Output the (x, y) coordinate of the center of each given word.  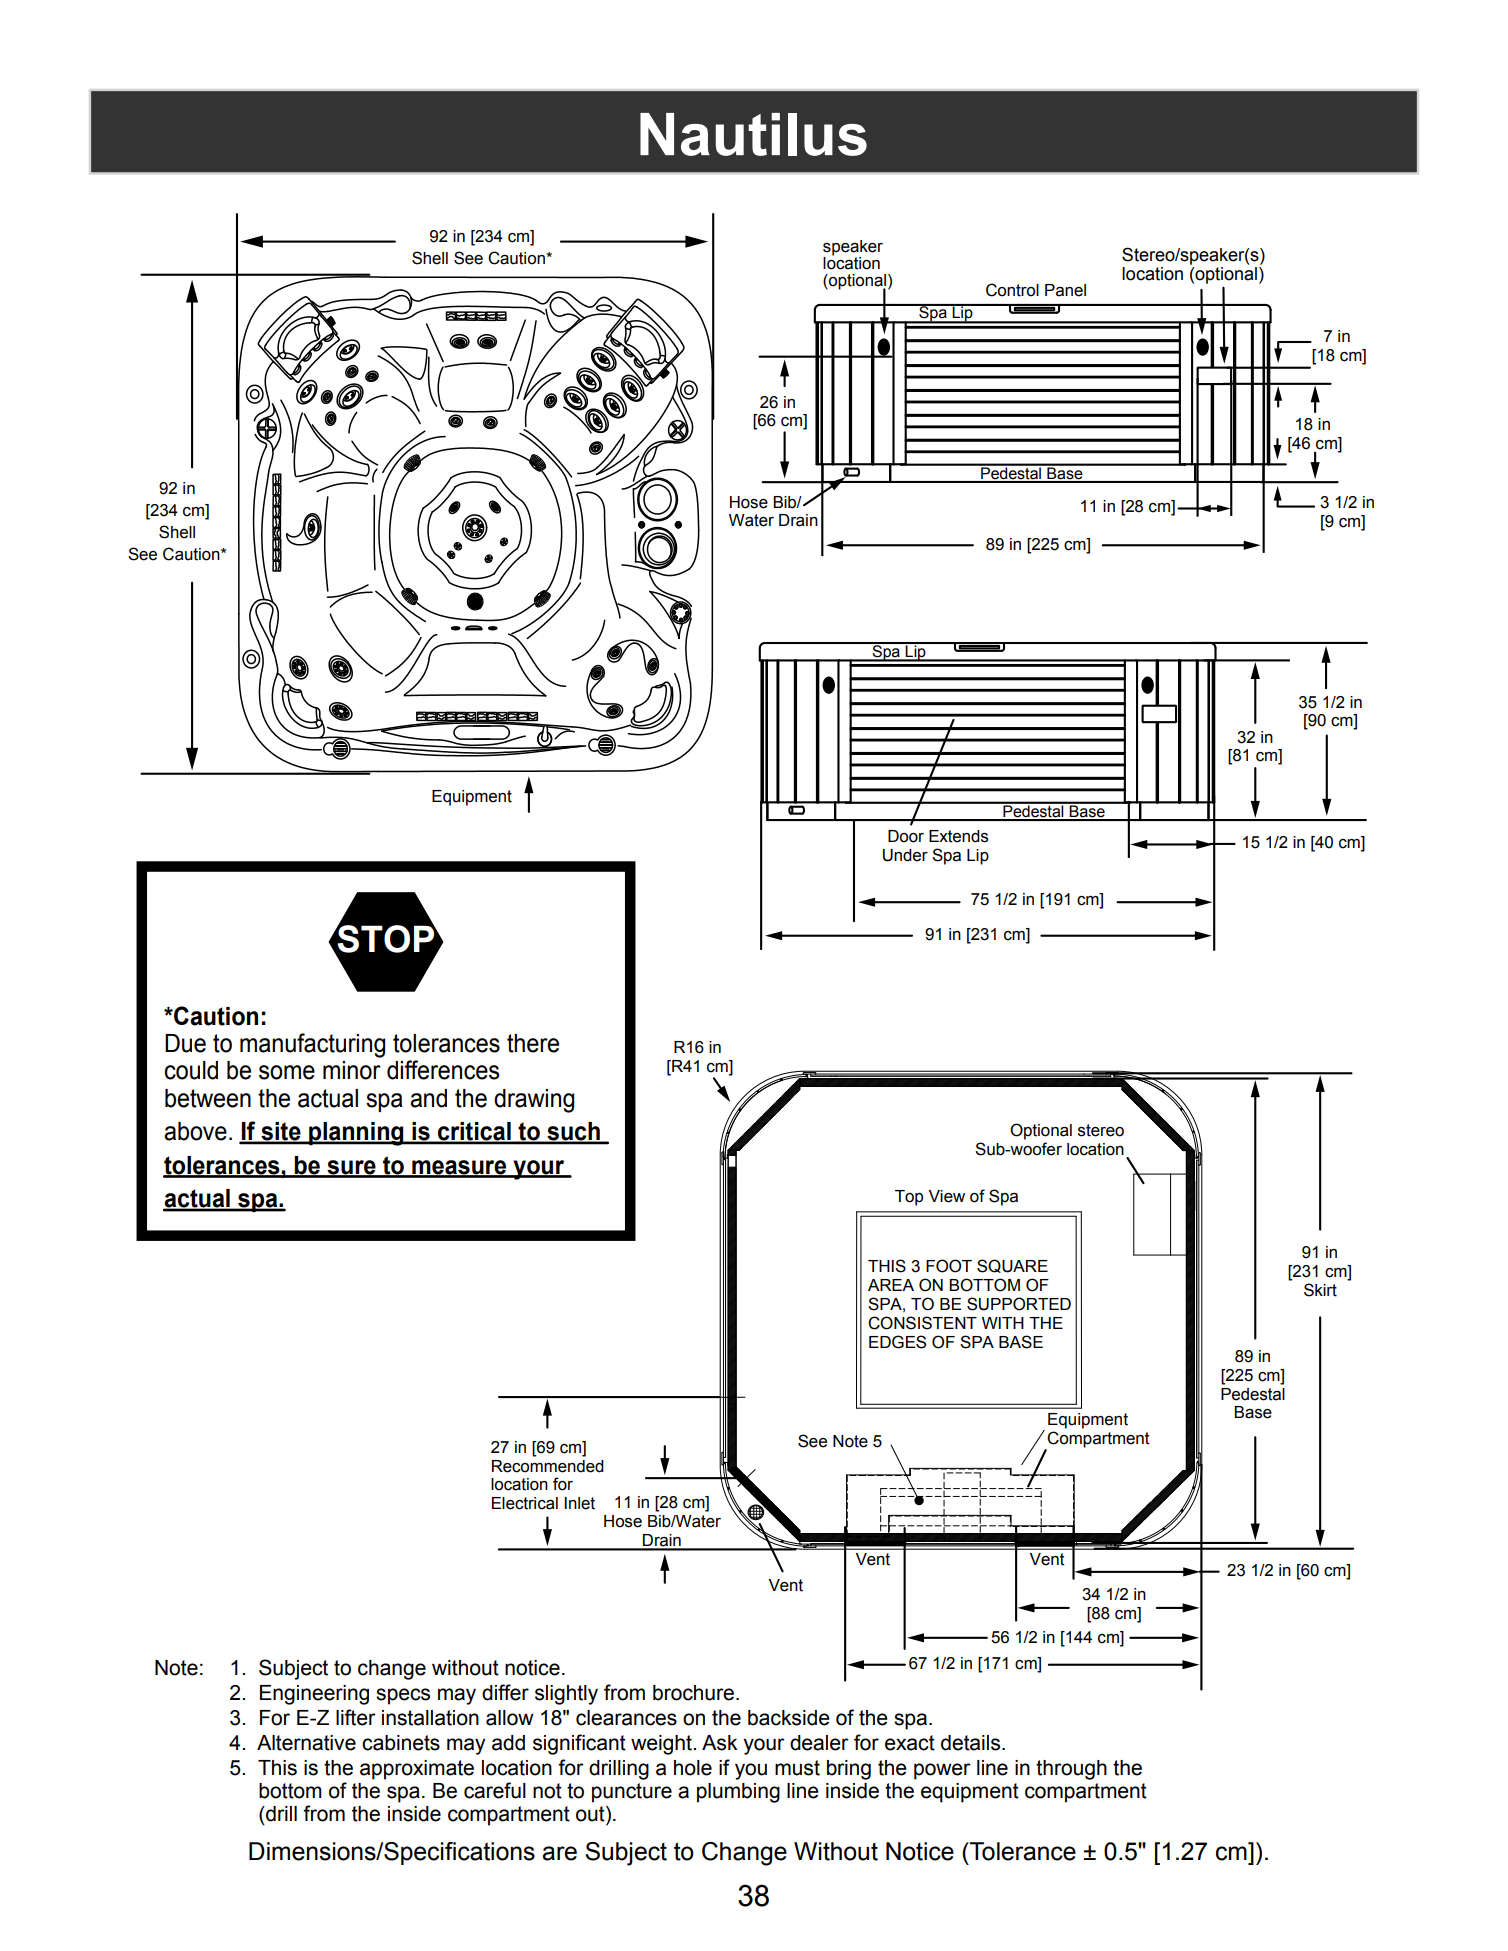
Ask (720, 1743)
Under (905, 855)
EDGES (897, 1342)
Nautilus (753, 134)
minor (352, 1070)
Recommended (548, 1466)
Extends (958, 836)
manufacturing (312, 1045)
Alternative (306, 1743)
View (947, 1196)
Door (906, 836)
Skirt (1320, 1290)
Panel (1065, 290)
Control (1012, 290)
